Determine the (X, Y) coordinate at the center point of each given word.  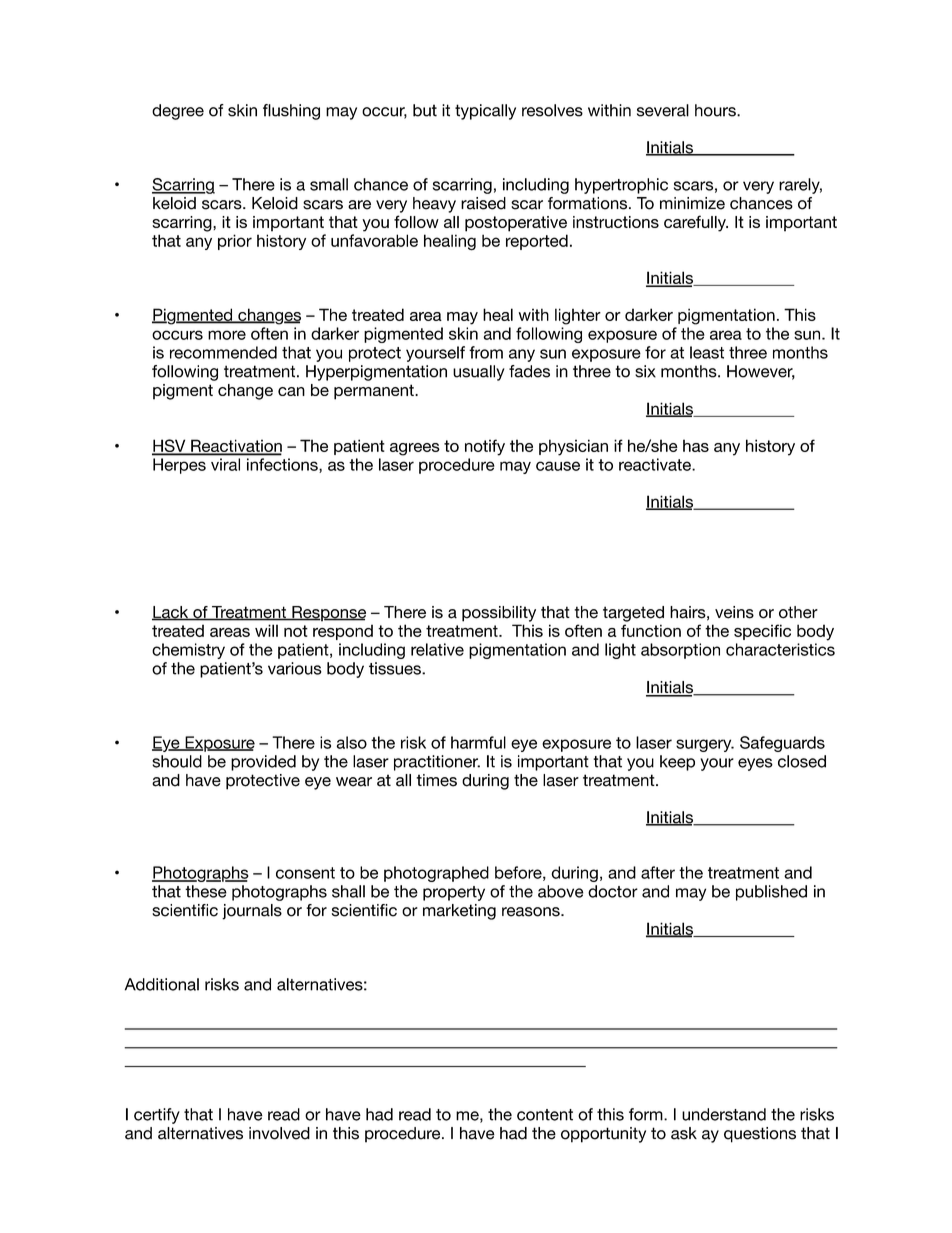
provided (263, 763)
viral (225, 464)
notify (485, 447)
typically (485, 112)
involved (279, 1133)
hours (716, 110)
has (696, 445)
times (436, 780)
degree (178, 112)
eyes (755, 764)
